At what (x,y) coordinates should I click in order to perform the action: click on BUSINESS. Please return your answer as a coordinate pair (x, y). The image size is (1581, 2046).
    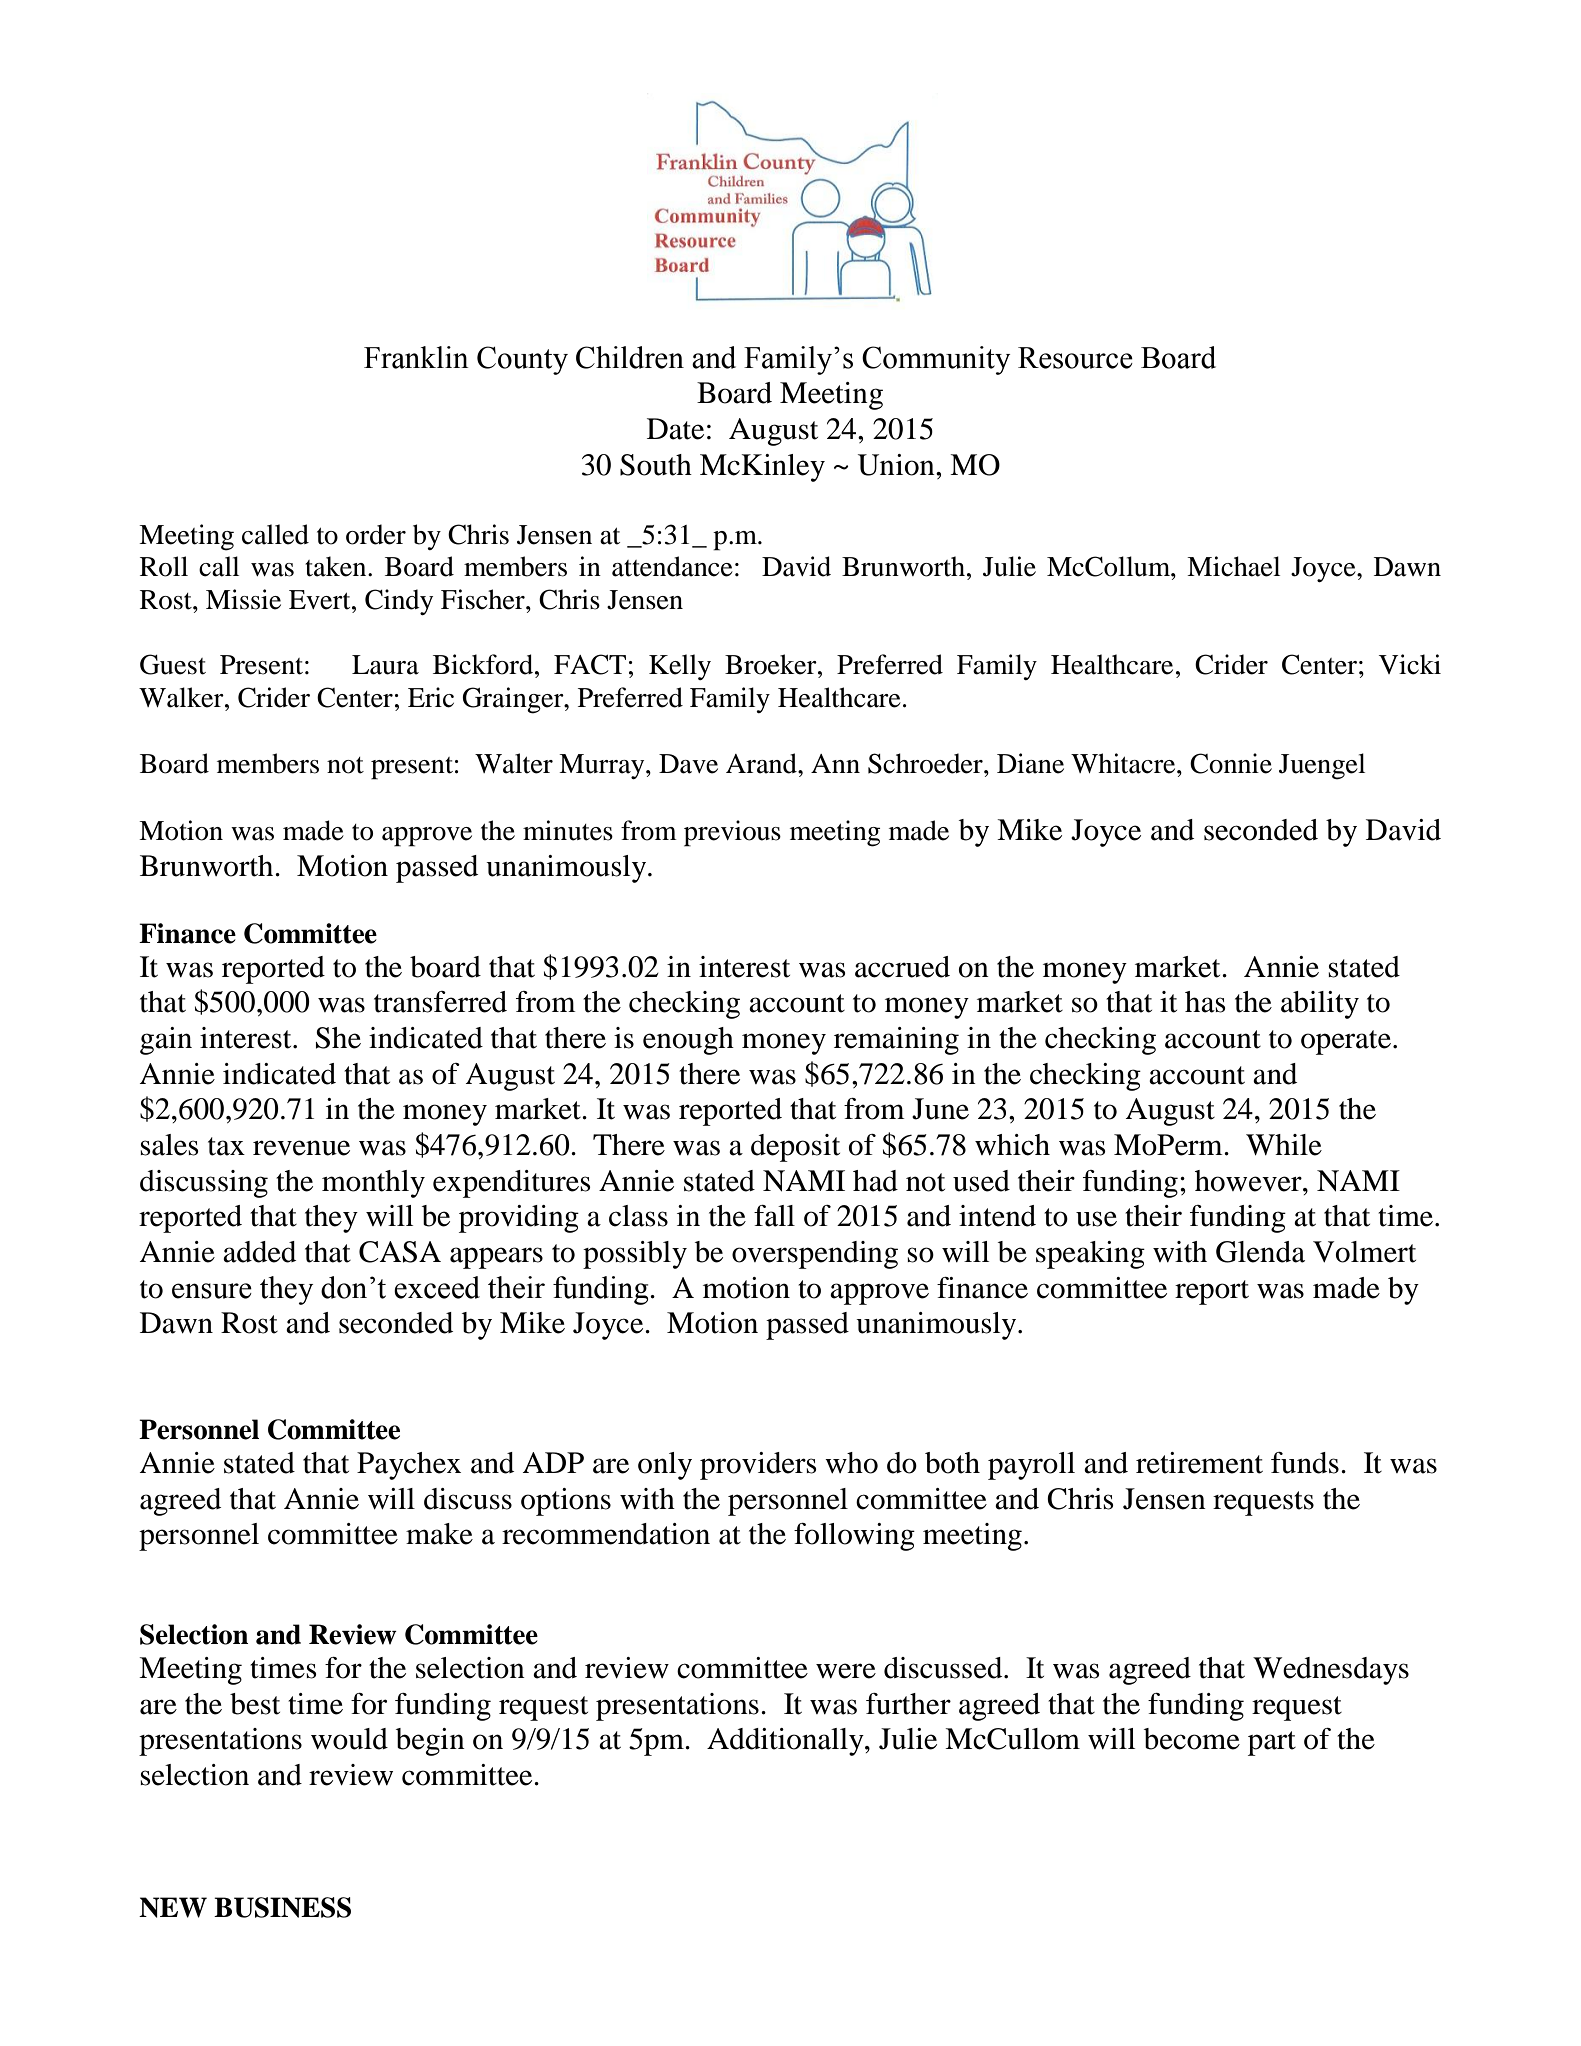
    Looking at the image, I should click on (282, 1907).
